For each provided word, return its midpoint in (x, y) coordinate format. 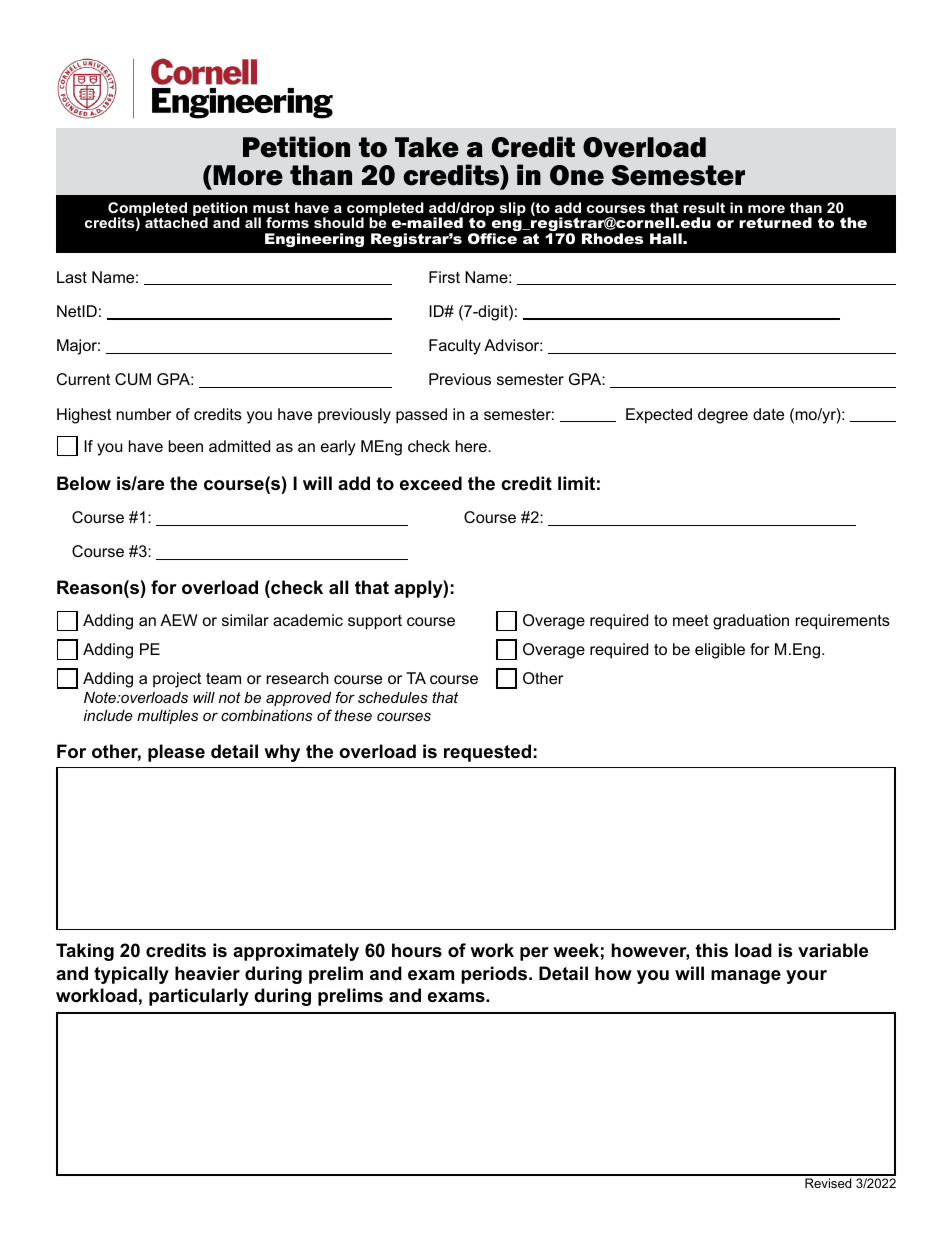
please (176, 753)
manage (746, 977)
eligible (720, 651)
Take (427, 147)
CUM (133, 379)
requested (487, 753)
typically (131, 975)
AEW (179, 620)
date (768, 414)
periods (495, 975)
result (704, 207)
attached (176, 222)
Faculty (455, 347)
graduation (751, 622)
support (375, 622)
